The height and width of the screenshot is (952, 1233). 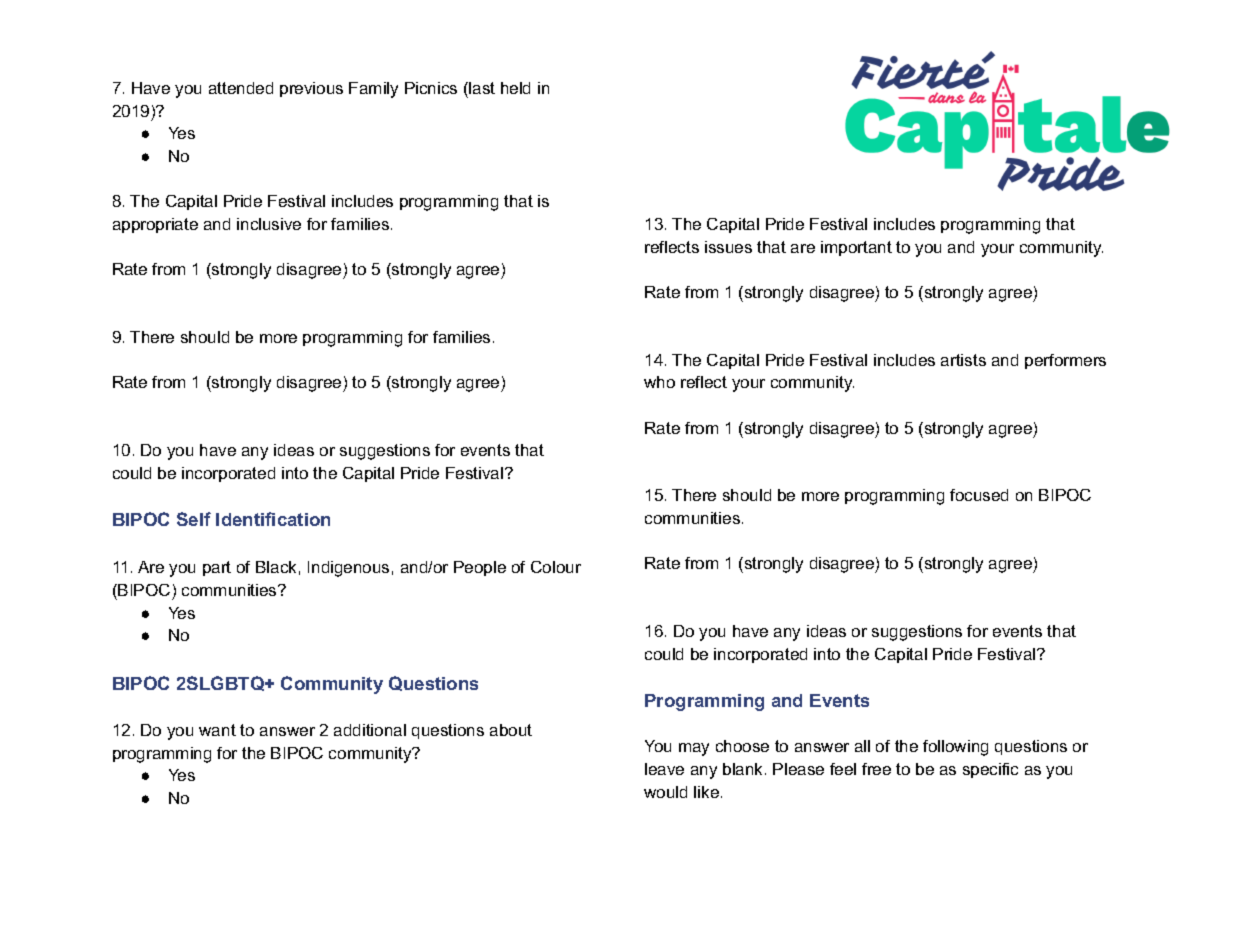 I want to click on attended, so click(x=241, y=88).
